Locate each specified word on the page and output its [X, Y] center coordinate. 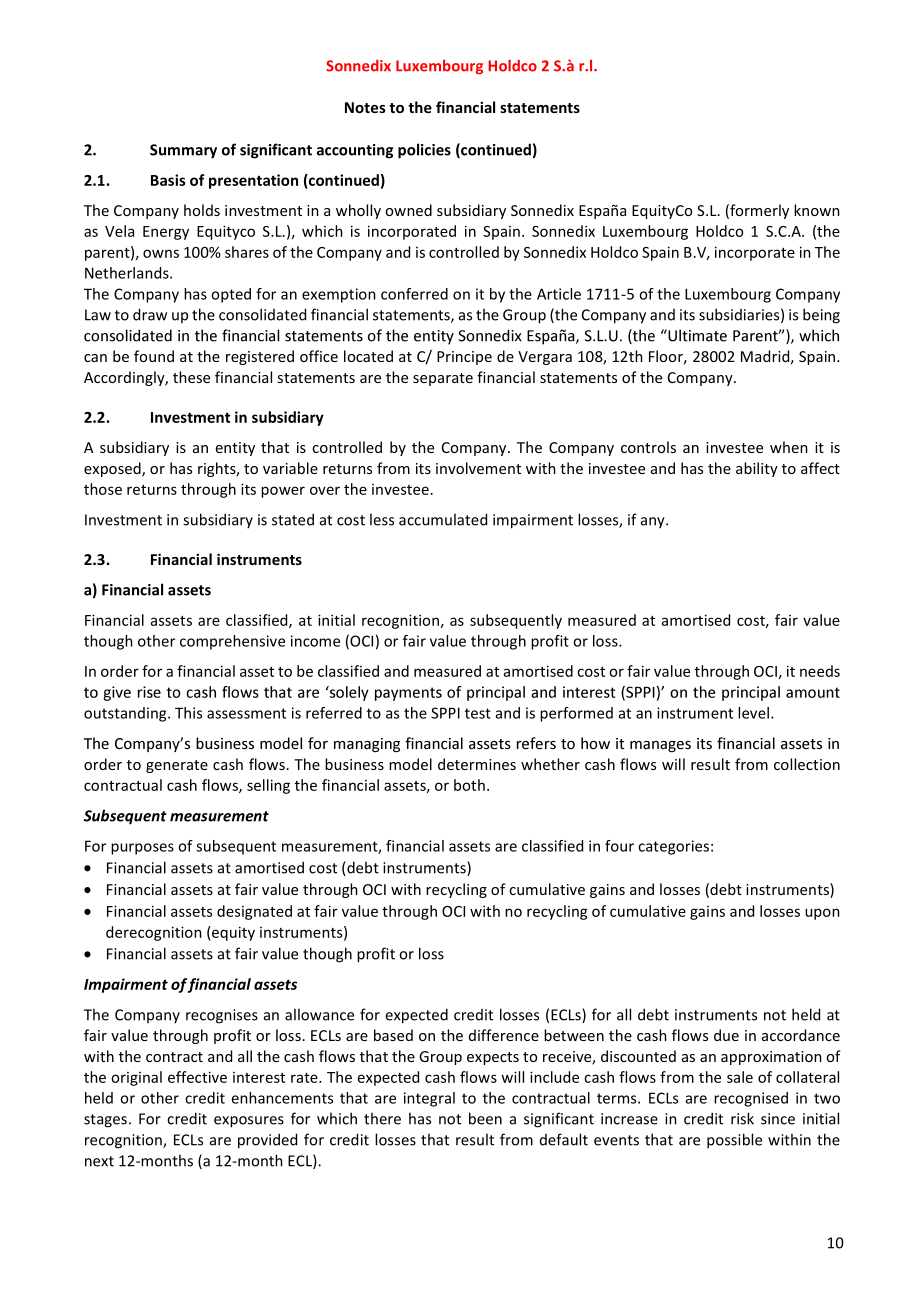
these [191, 377]
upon [822, 914]
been [485, 1118]
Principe [464, 358]
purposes [142, 849]
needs [820, 671]
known [817, 210]
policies [424, 151]
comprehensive [232, 642]
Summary [183, 151]
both [469, 785]
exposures [249, 1122]
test [478, 713]
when [789, 447]
